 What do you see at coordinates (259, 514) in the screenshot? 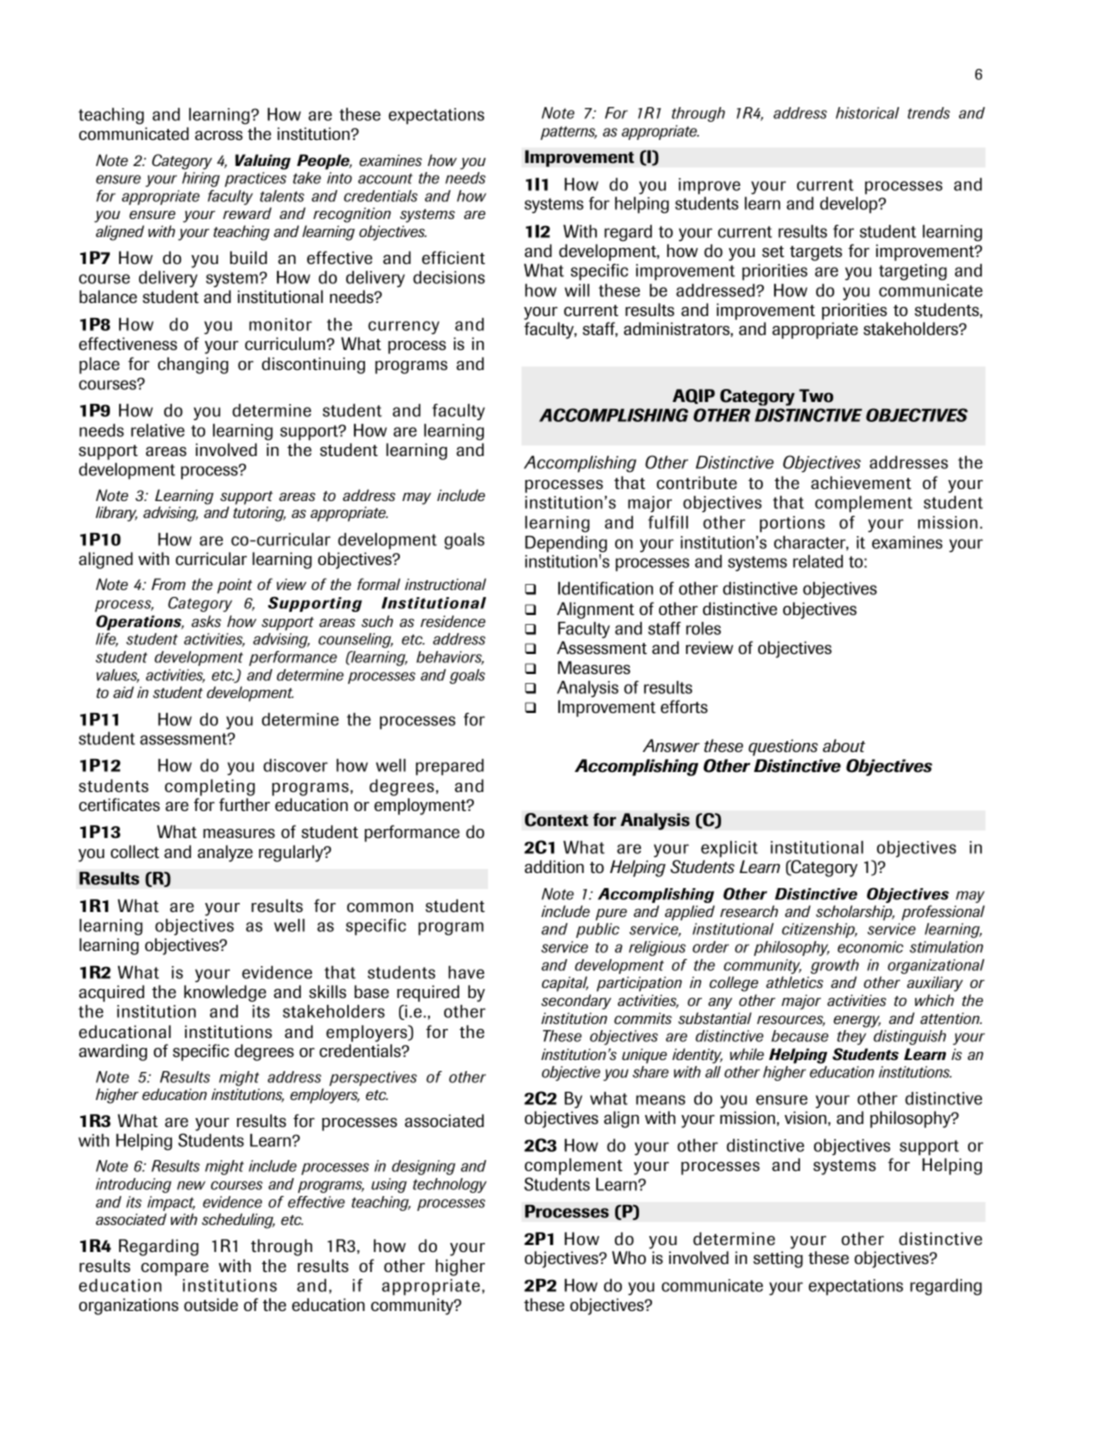
I see `tutoring` at bounding box center [259, 514].
